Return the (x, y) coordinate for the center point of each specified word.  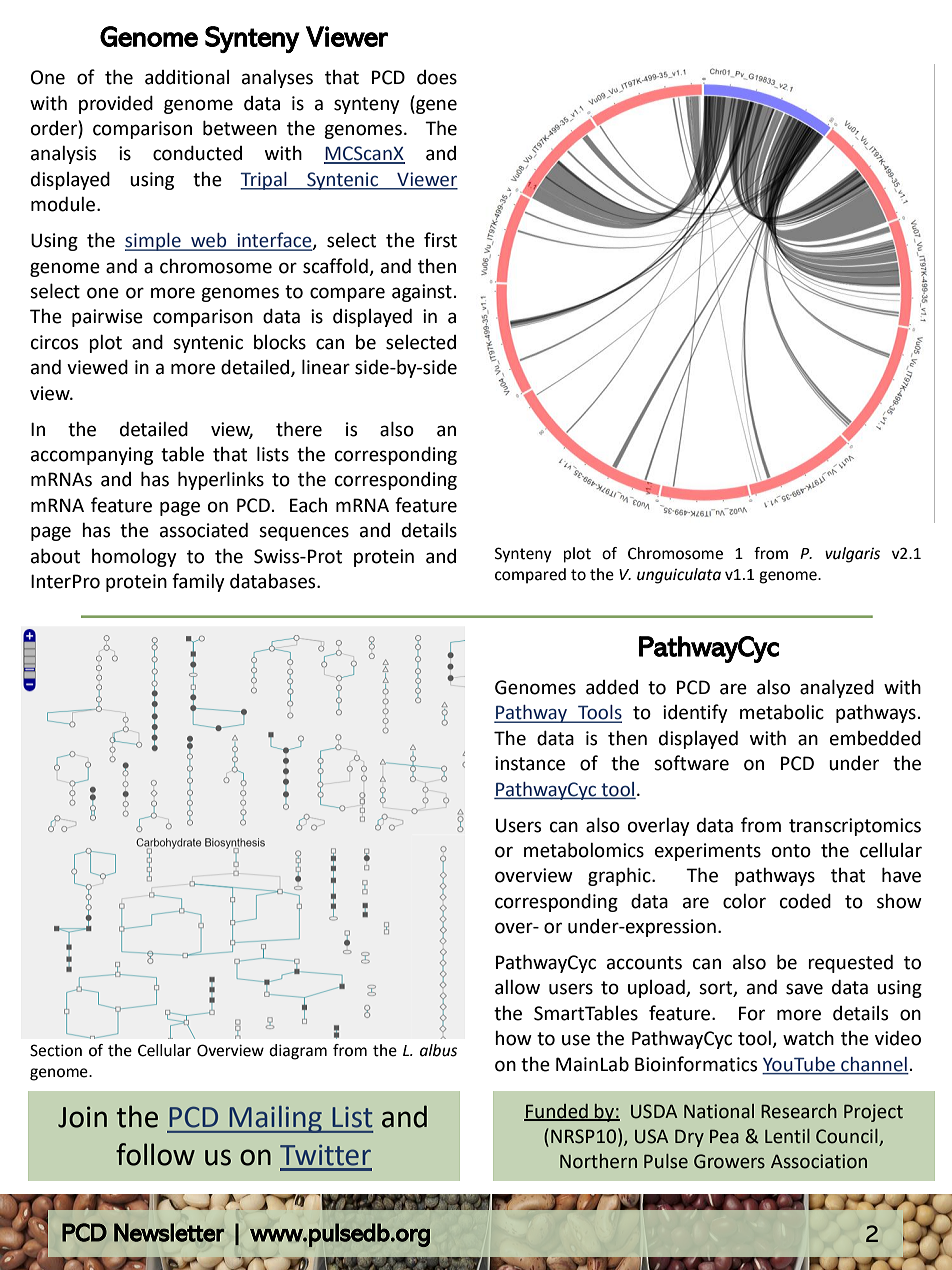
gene (435, 106)
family (198, 582)
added (612, 687)
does (437, 77)
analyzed (837, 688)
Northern (598, 1161)
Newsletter (169, 1232)
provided (116, 104)
